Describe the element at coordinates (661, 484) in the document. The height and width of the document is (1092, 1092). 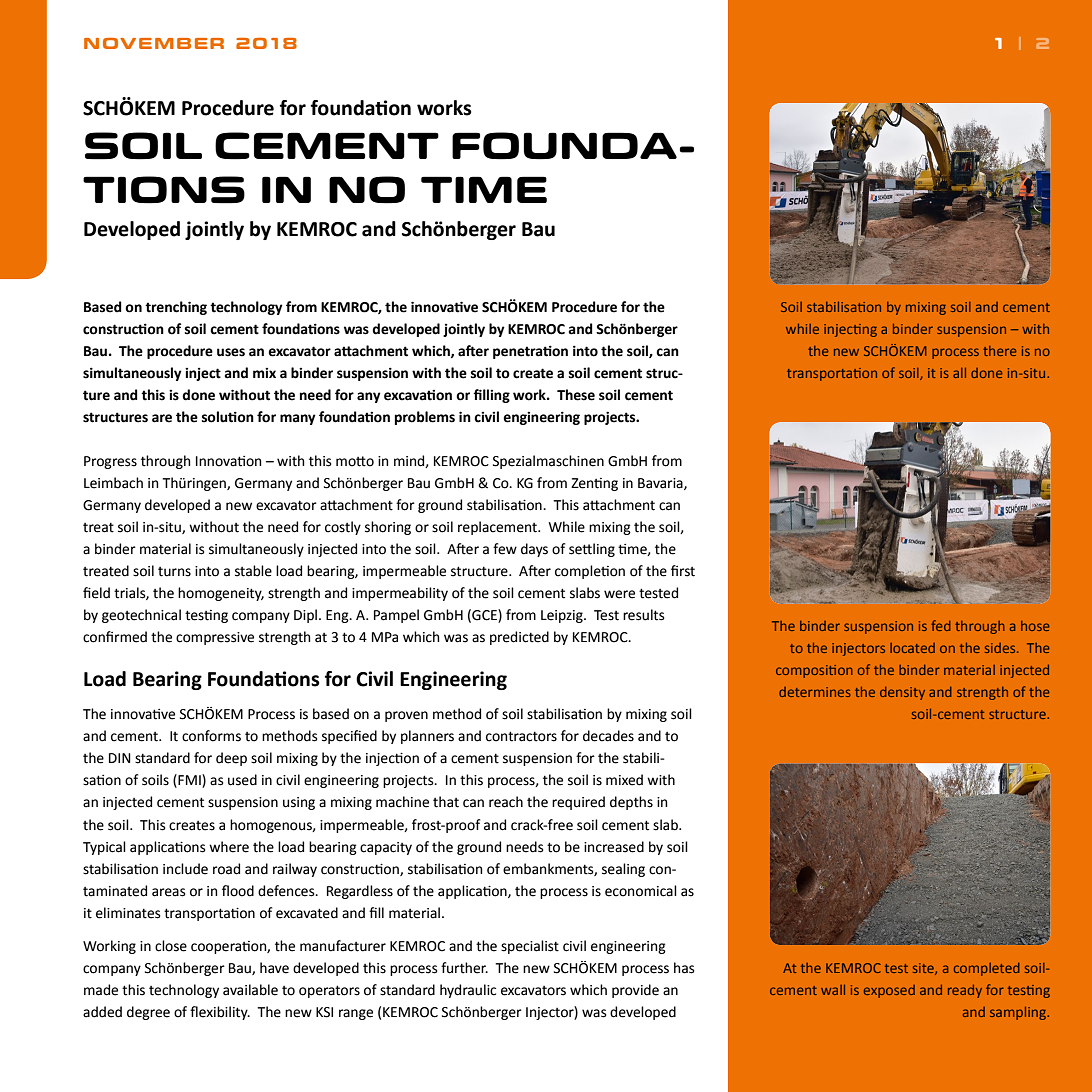
I see `Bavaria` at that location.
